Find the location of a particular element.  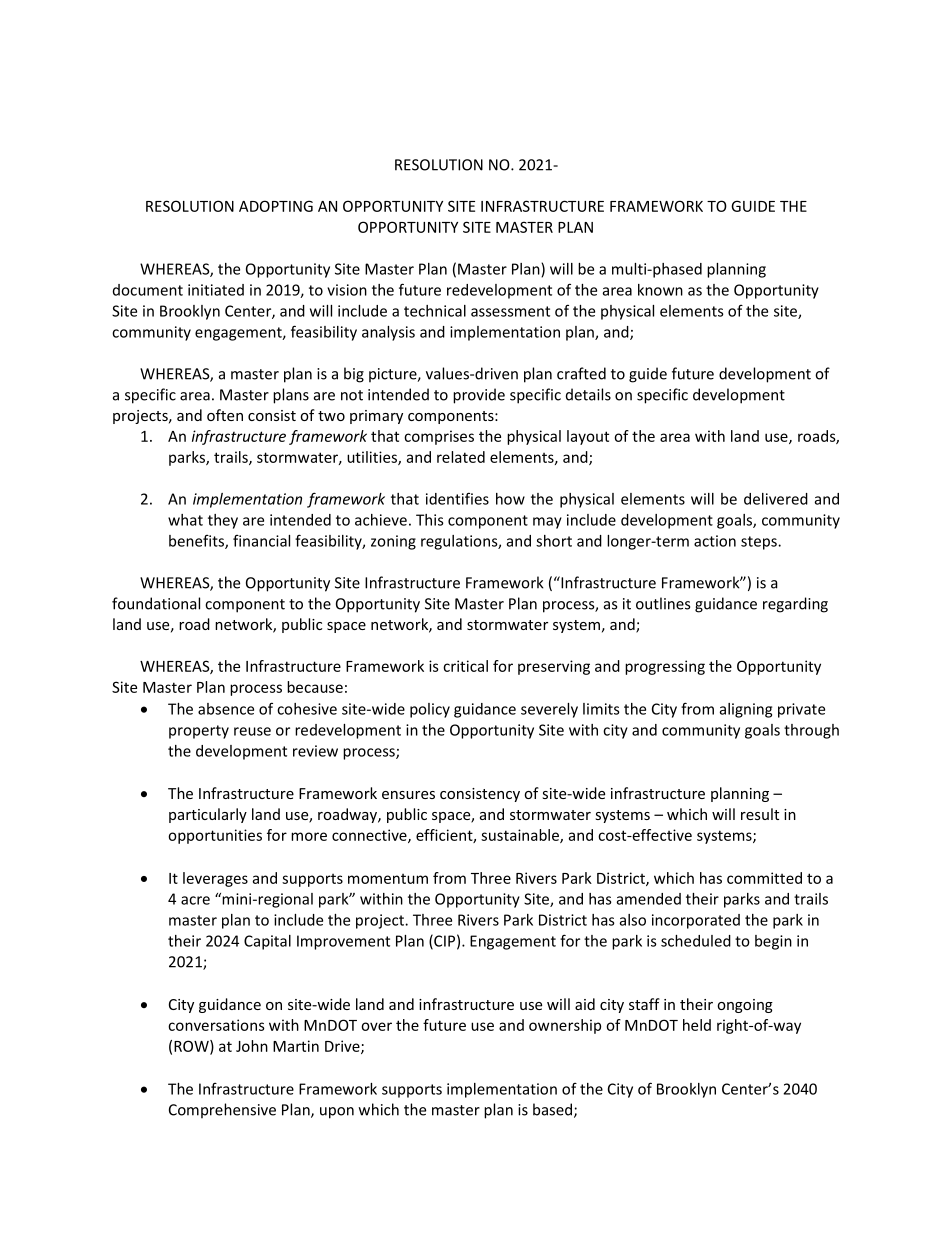

progressing is located at coordinates (665, 667).
